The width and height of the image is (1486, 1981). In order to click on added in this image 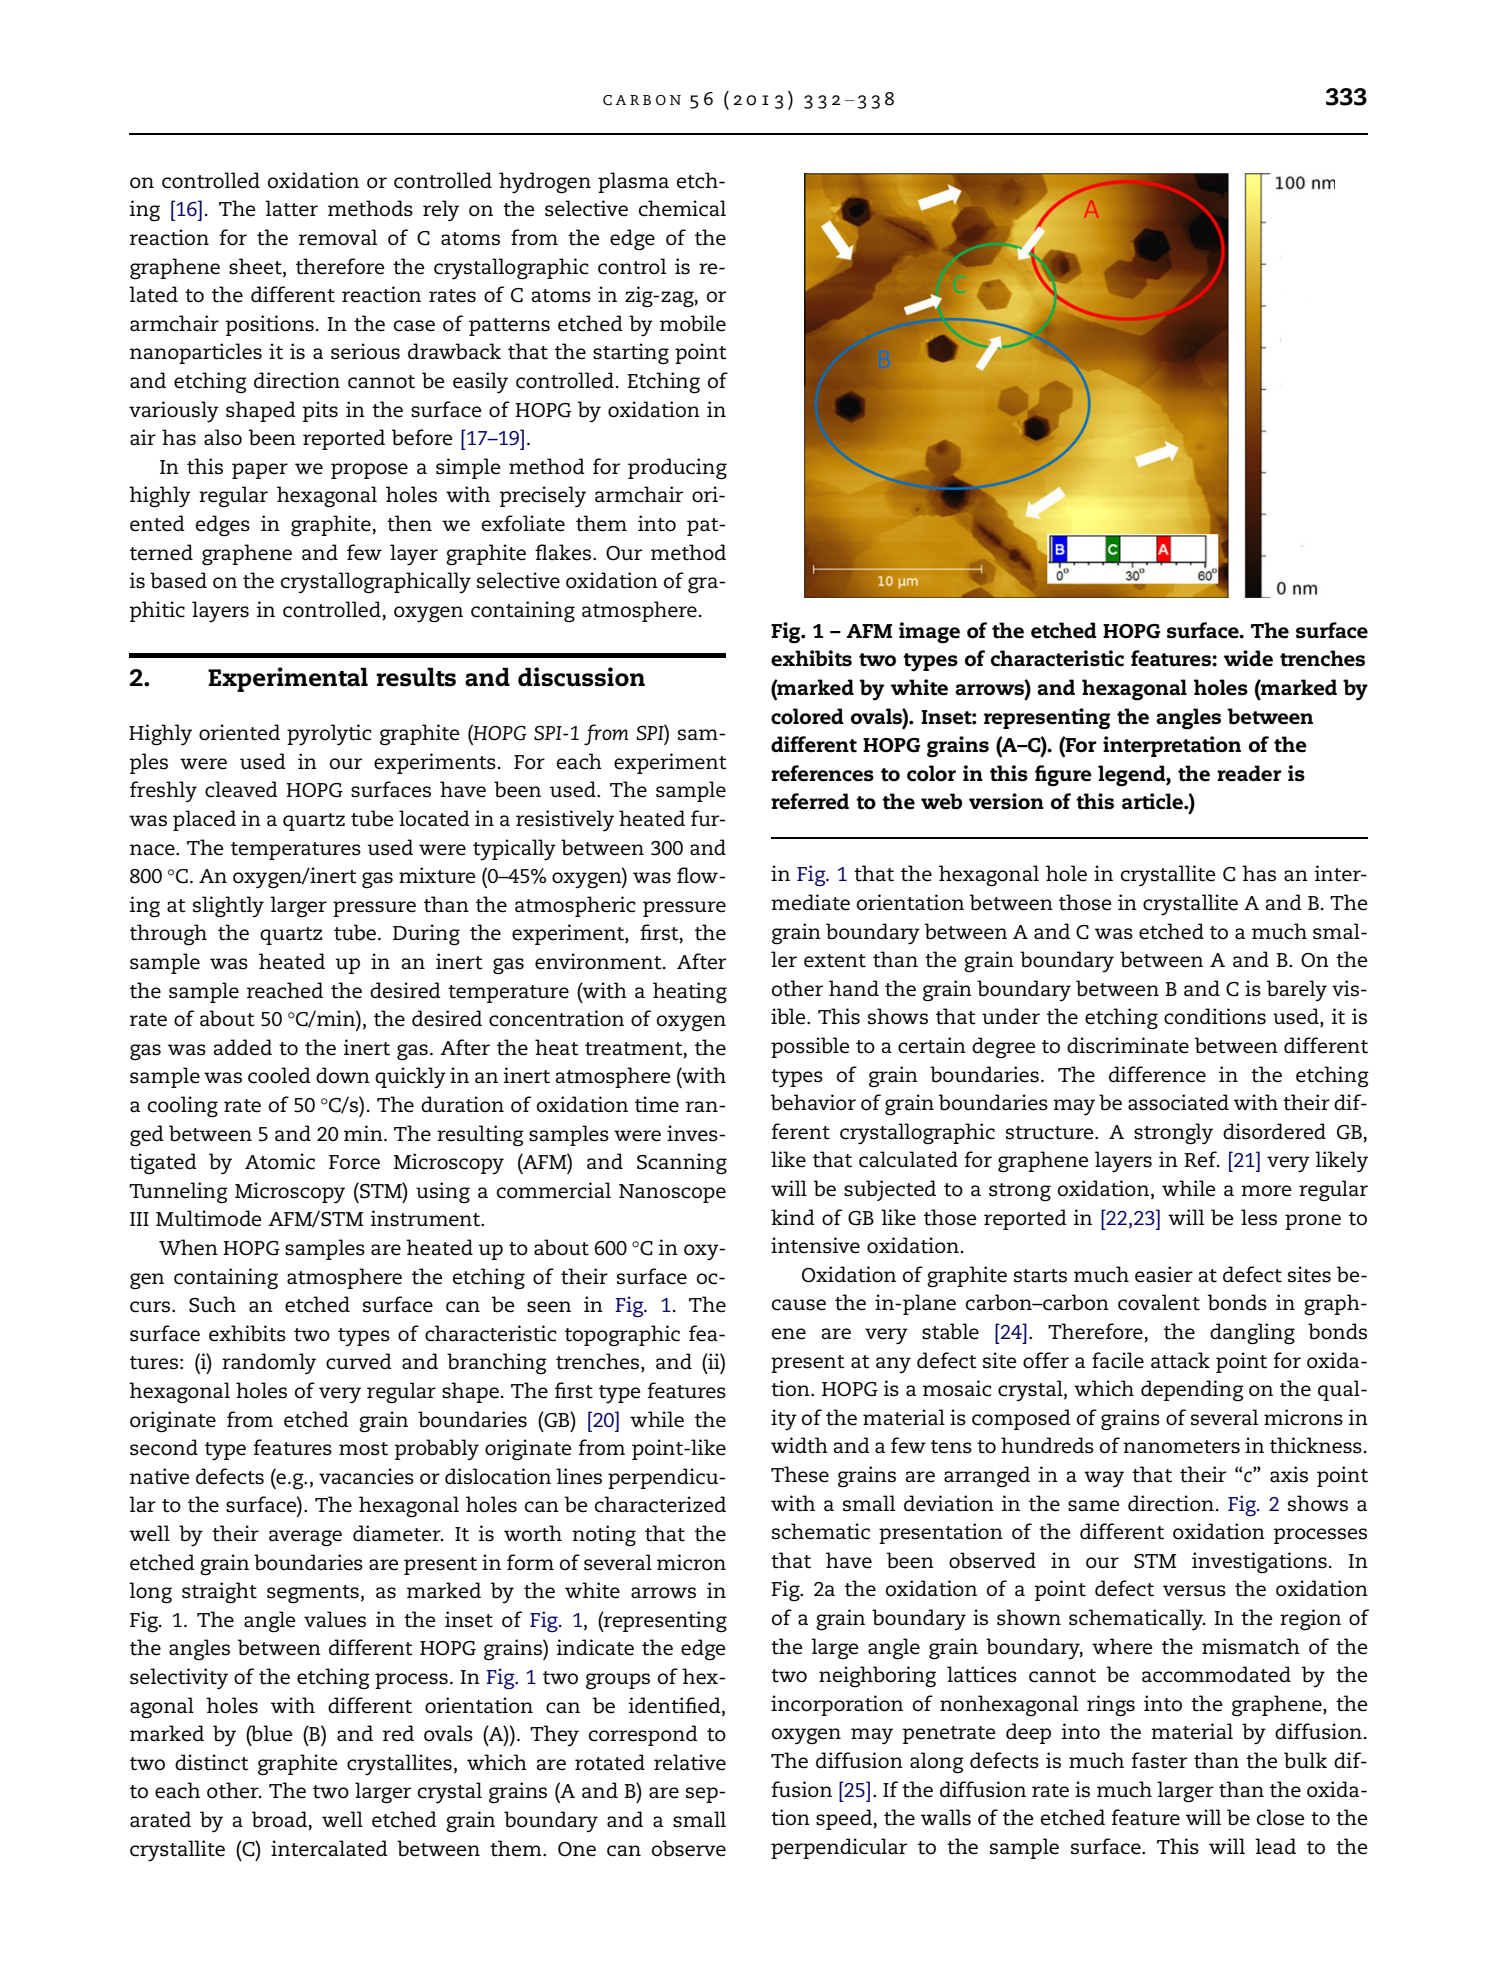, I will do `click(243, 1047)`.
